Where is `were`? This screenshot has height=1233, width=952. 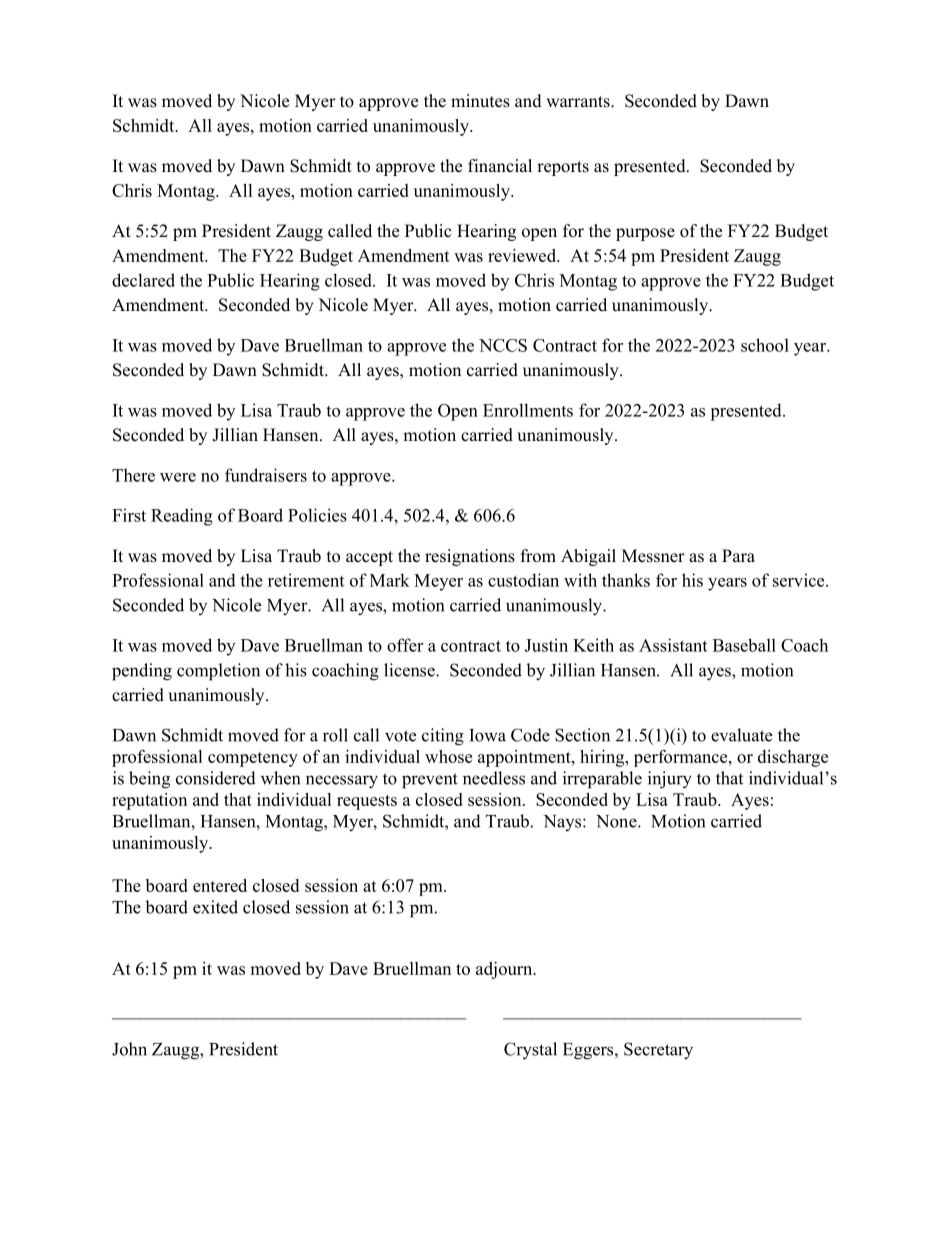 were is located at coordinates (178, 477).
